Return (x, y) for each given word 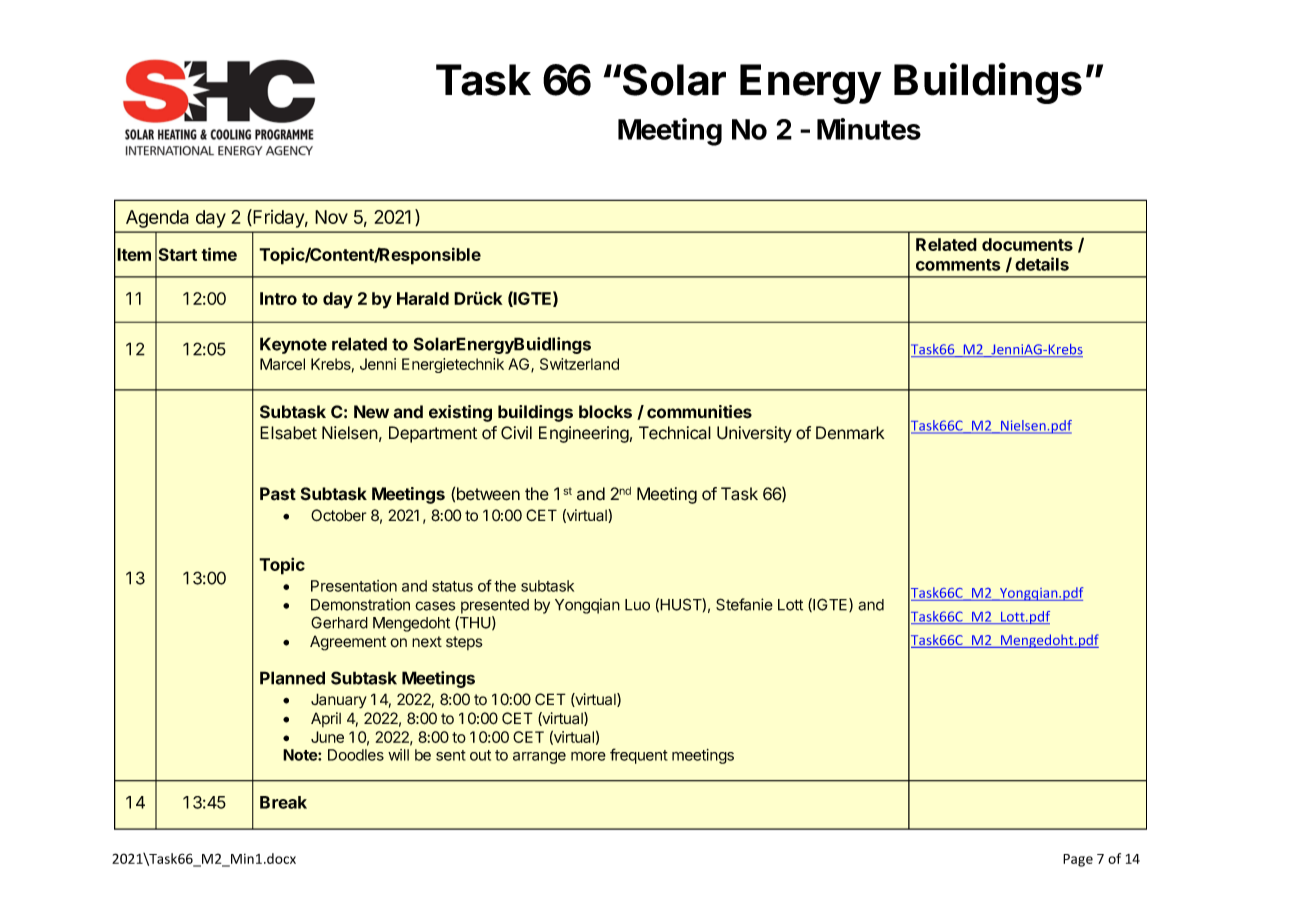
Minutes (869, 129)
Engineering (584, 434)
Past (278, 494)
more (588, 756)
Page (1078, 860)
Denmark (850, 433)
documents (1027, 244)
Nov (331, 217)
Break (283, 802)
